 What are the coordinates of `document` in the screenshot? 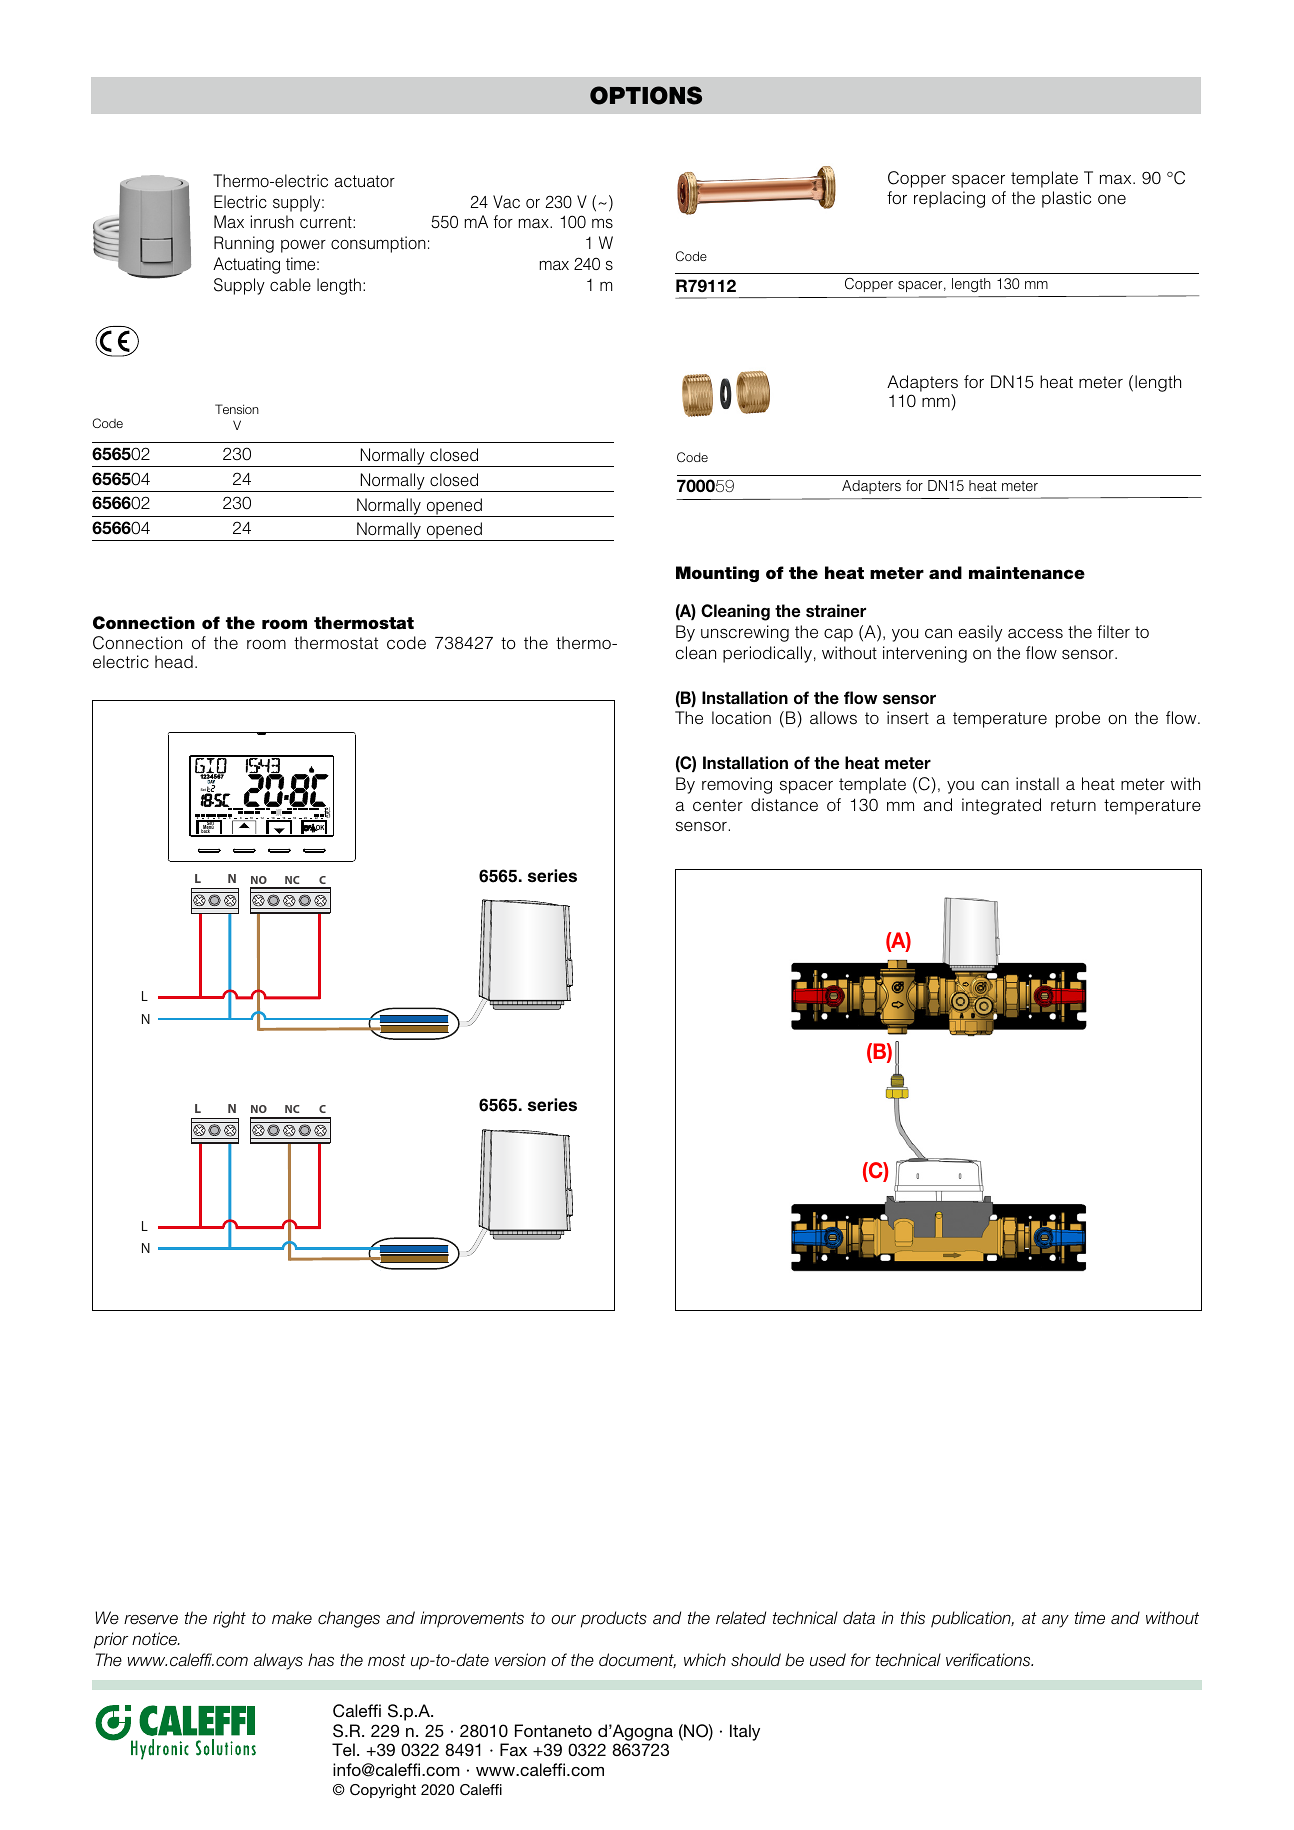 It's located at (637, 1660).
